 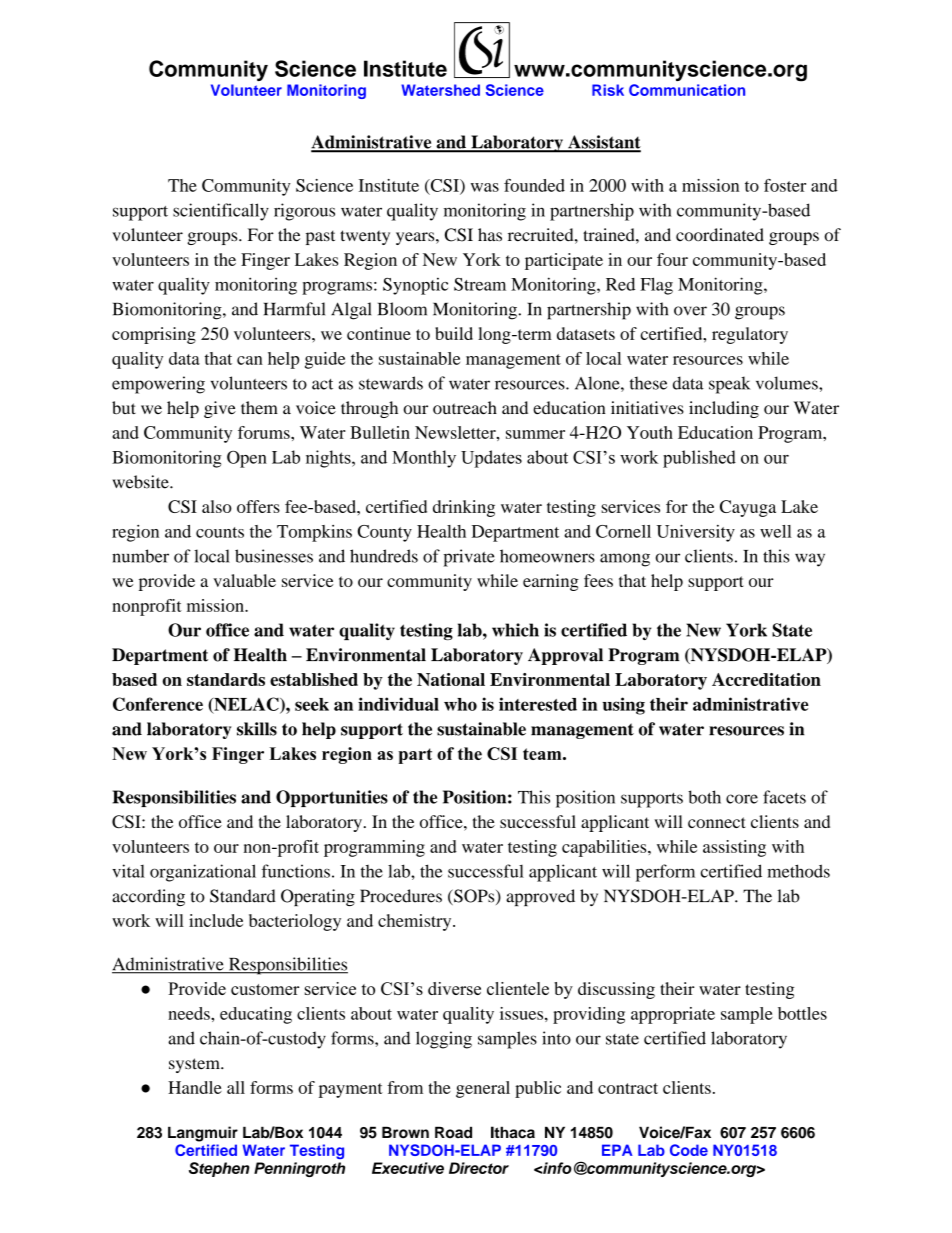 I want to click on Langmuir, so click(x=203, y=1134).
